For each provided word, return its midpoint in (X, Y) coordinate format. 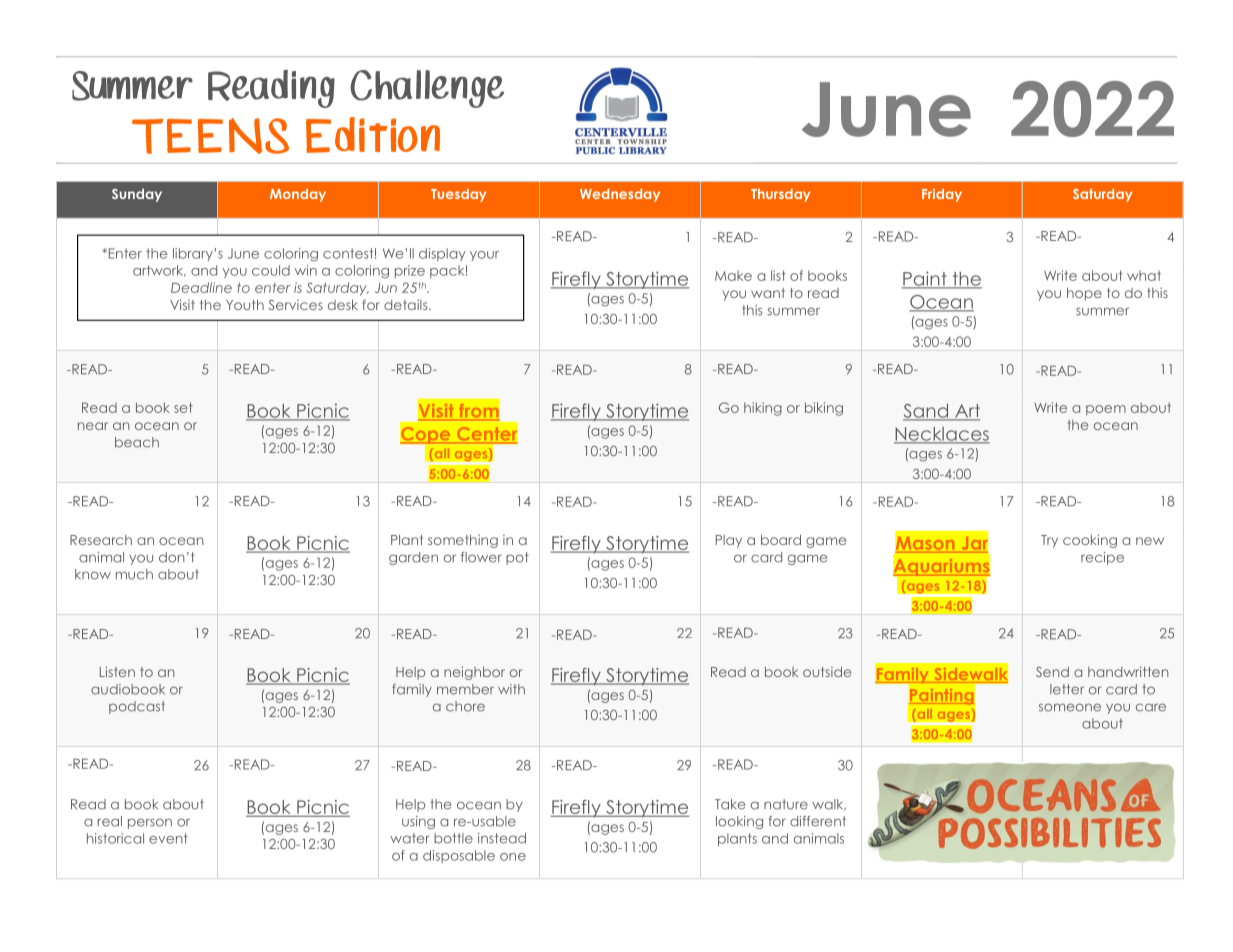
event (168, 838)
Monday (298, 195)
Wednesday (620, 195)
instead (502, 838)
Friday (942, 195)
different (818, 821)
